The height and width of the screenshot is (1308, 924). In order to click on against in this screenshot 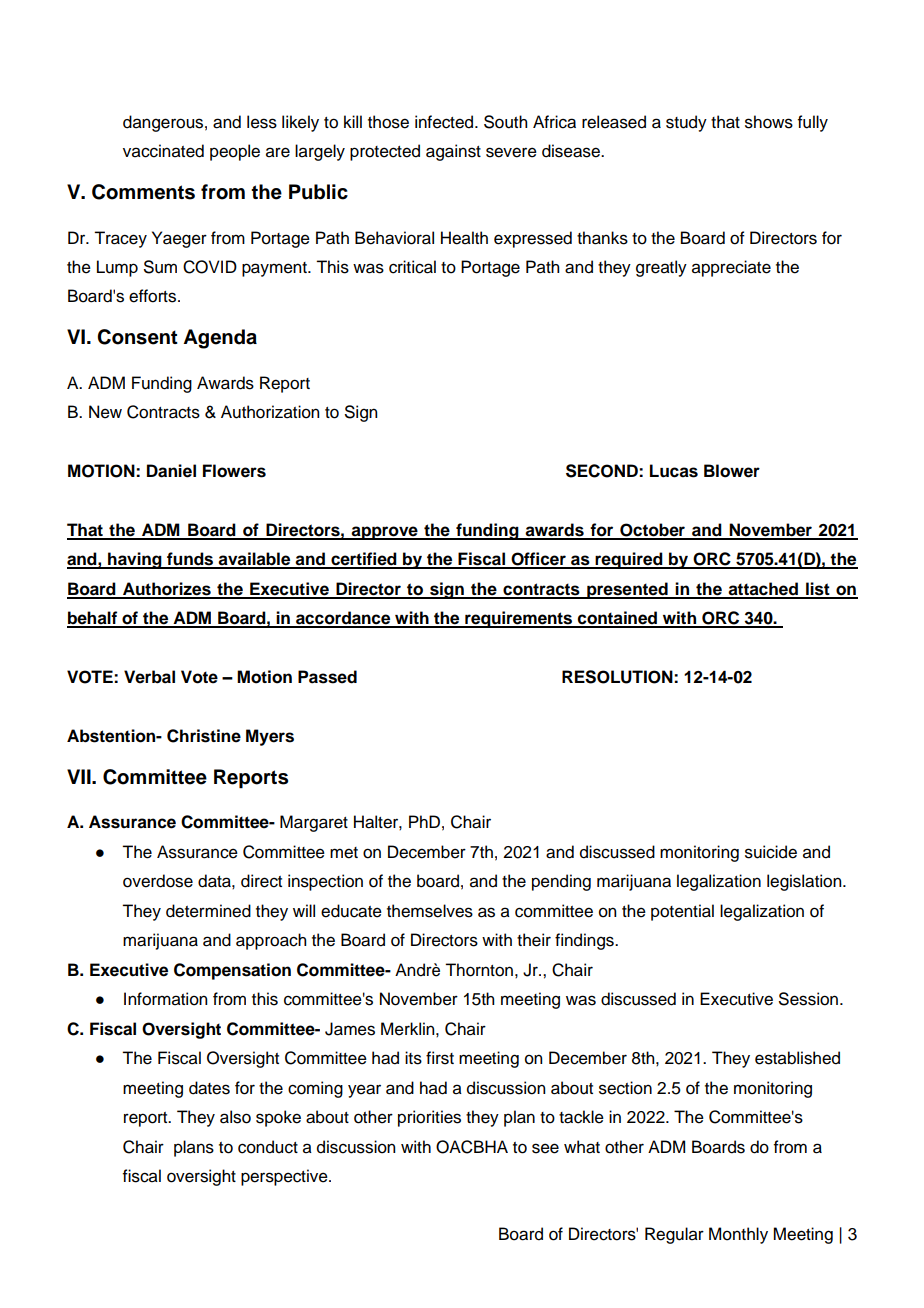, I will do `click(453, 152)`.
